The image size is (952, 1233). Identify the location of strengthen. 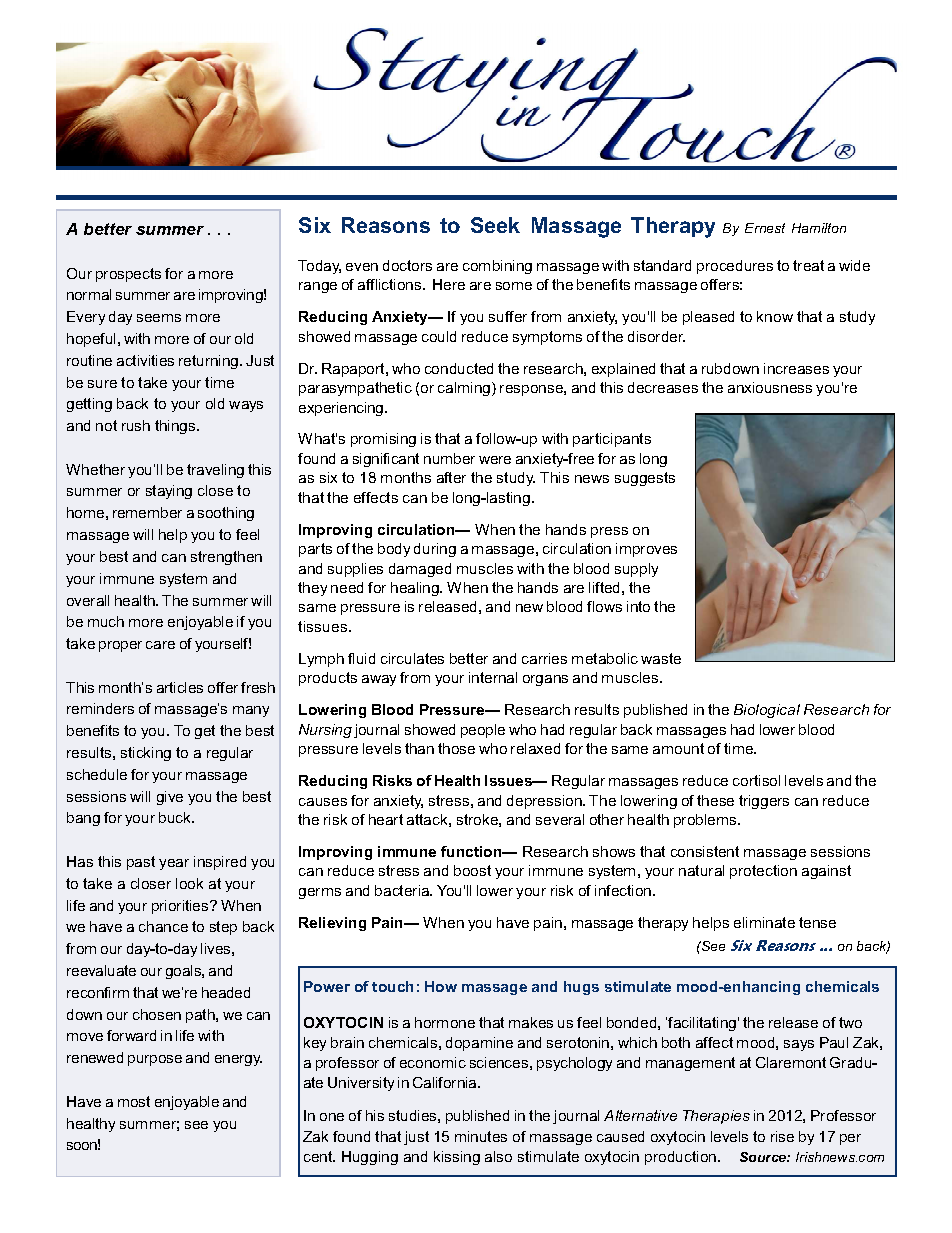
(226, 558).
